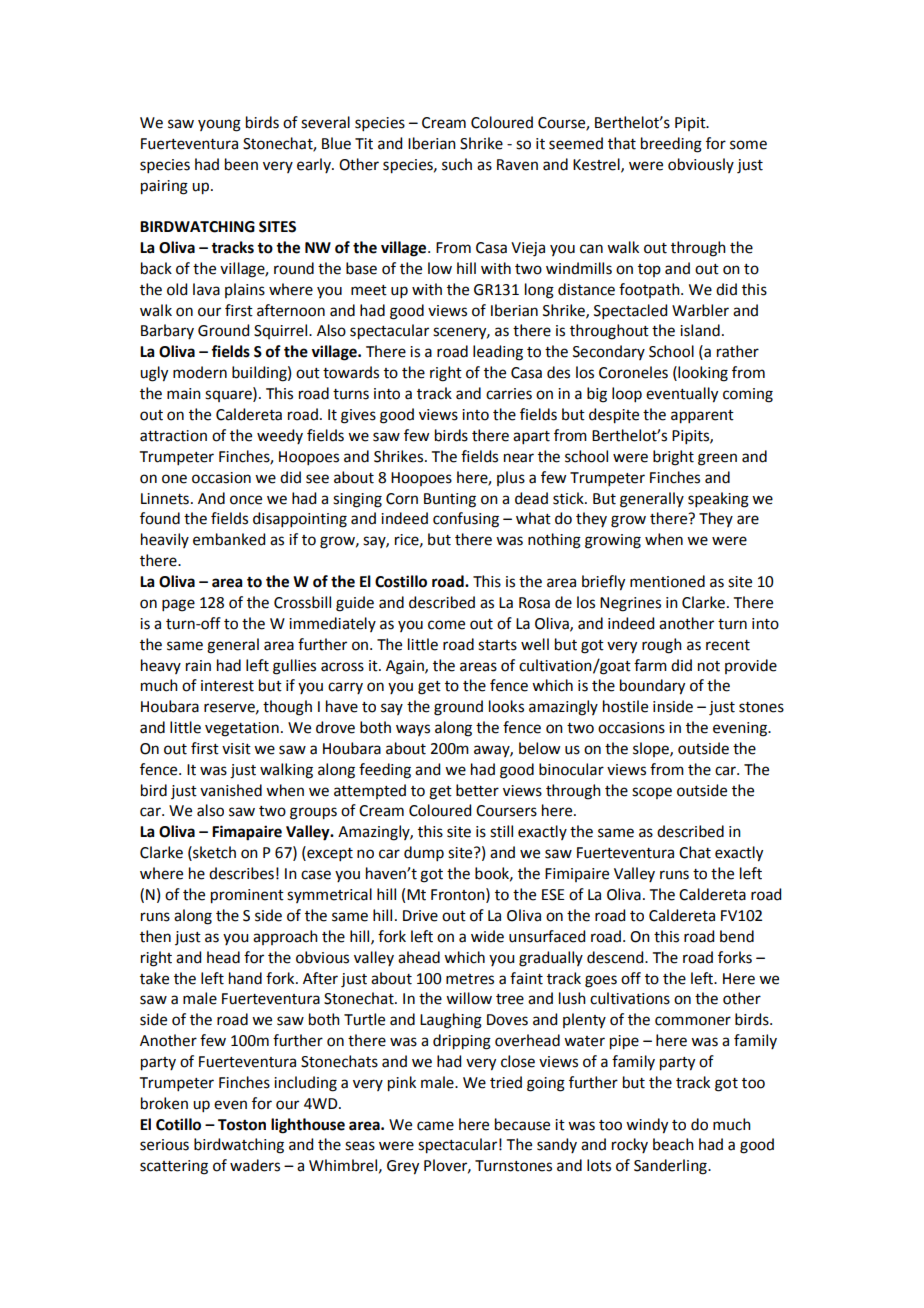 This screenshot has height=1308, width=924. I want to click on confusing, so click(466, 520).
